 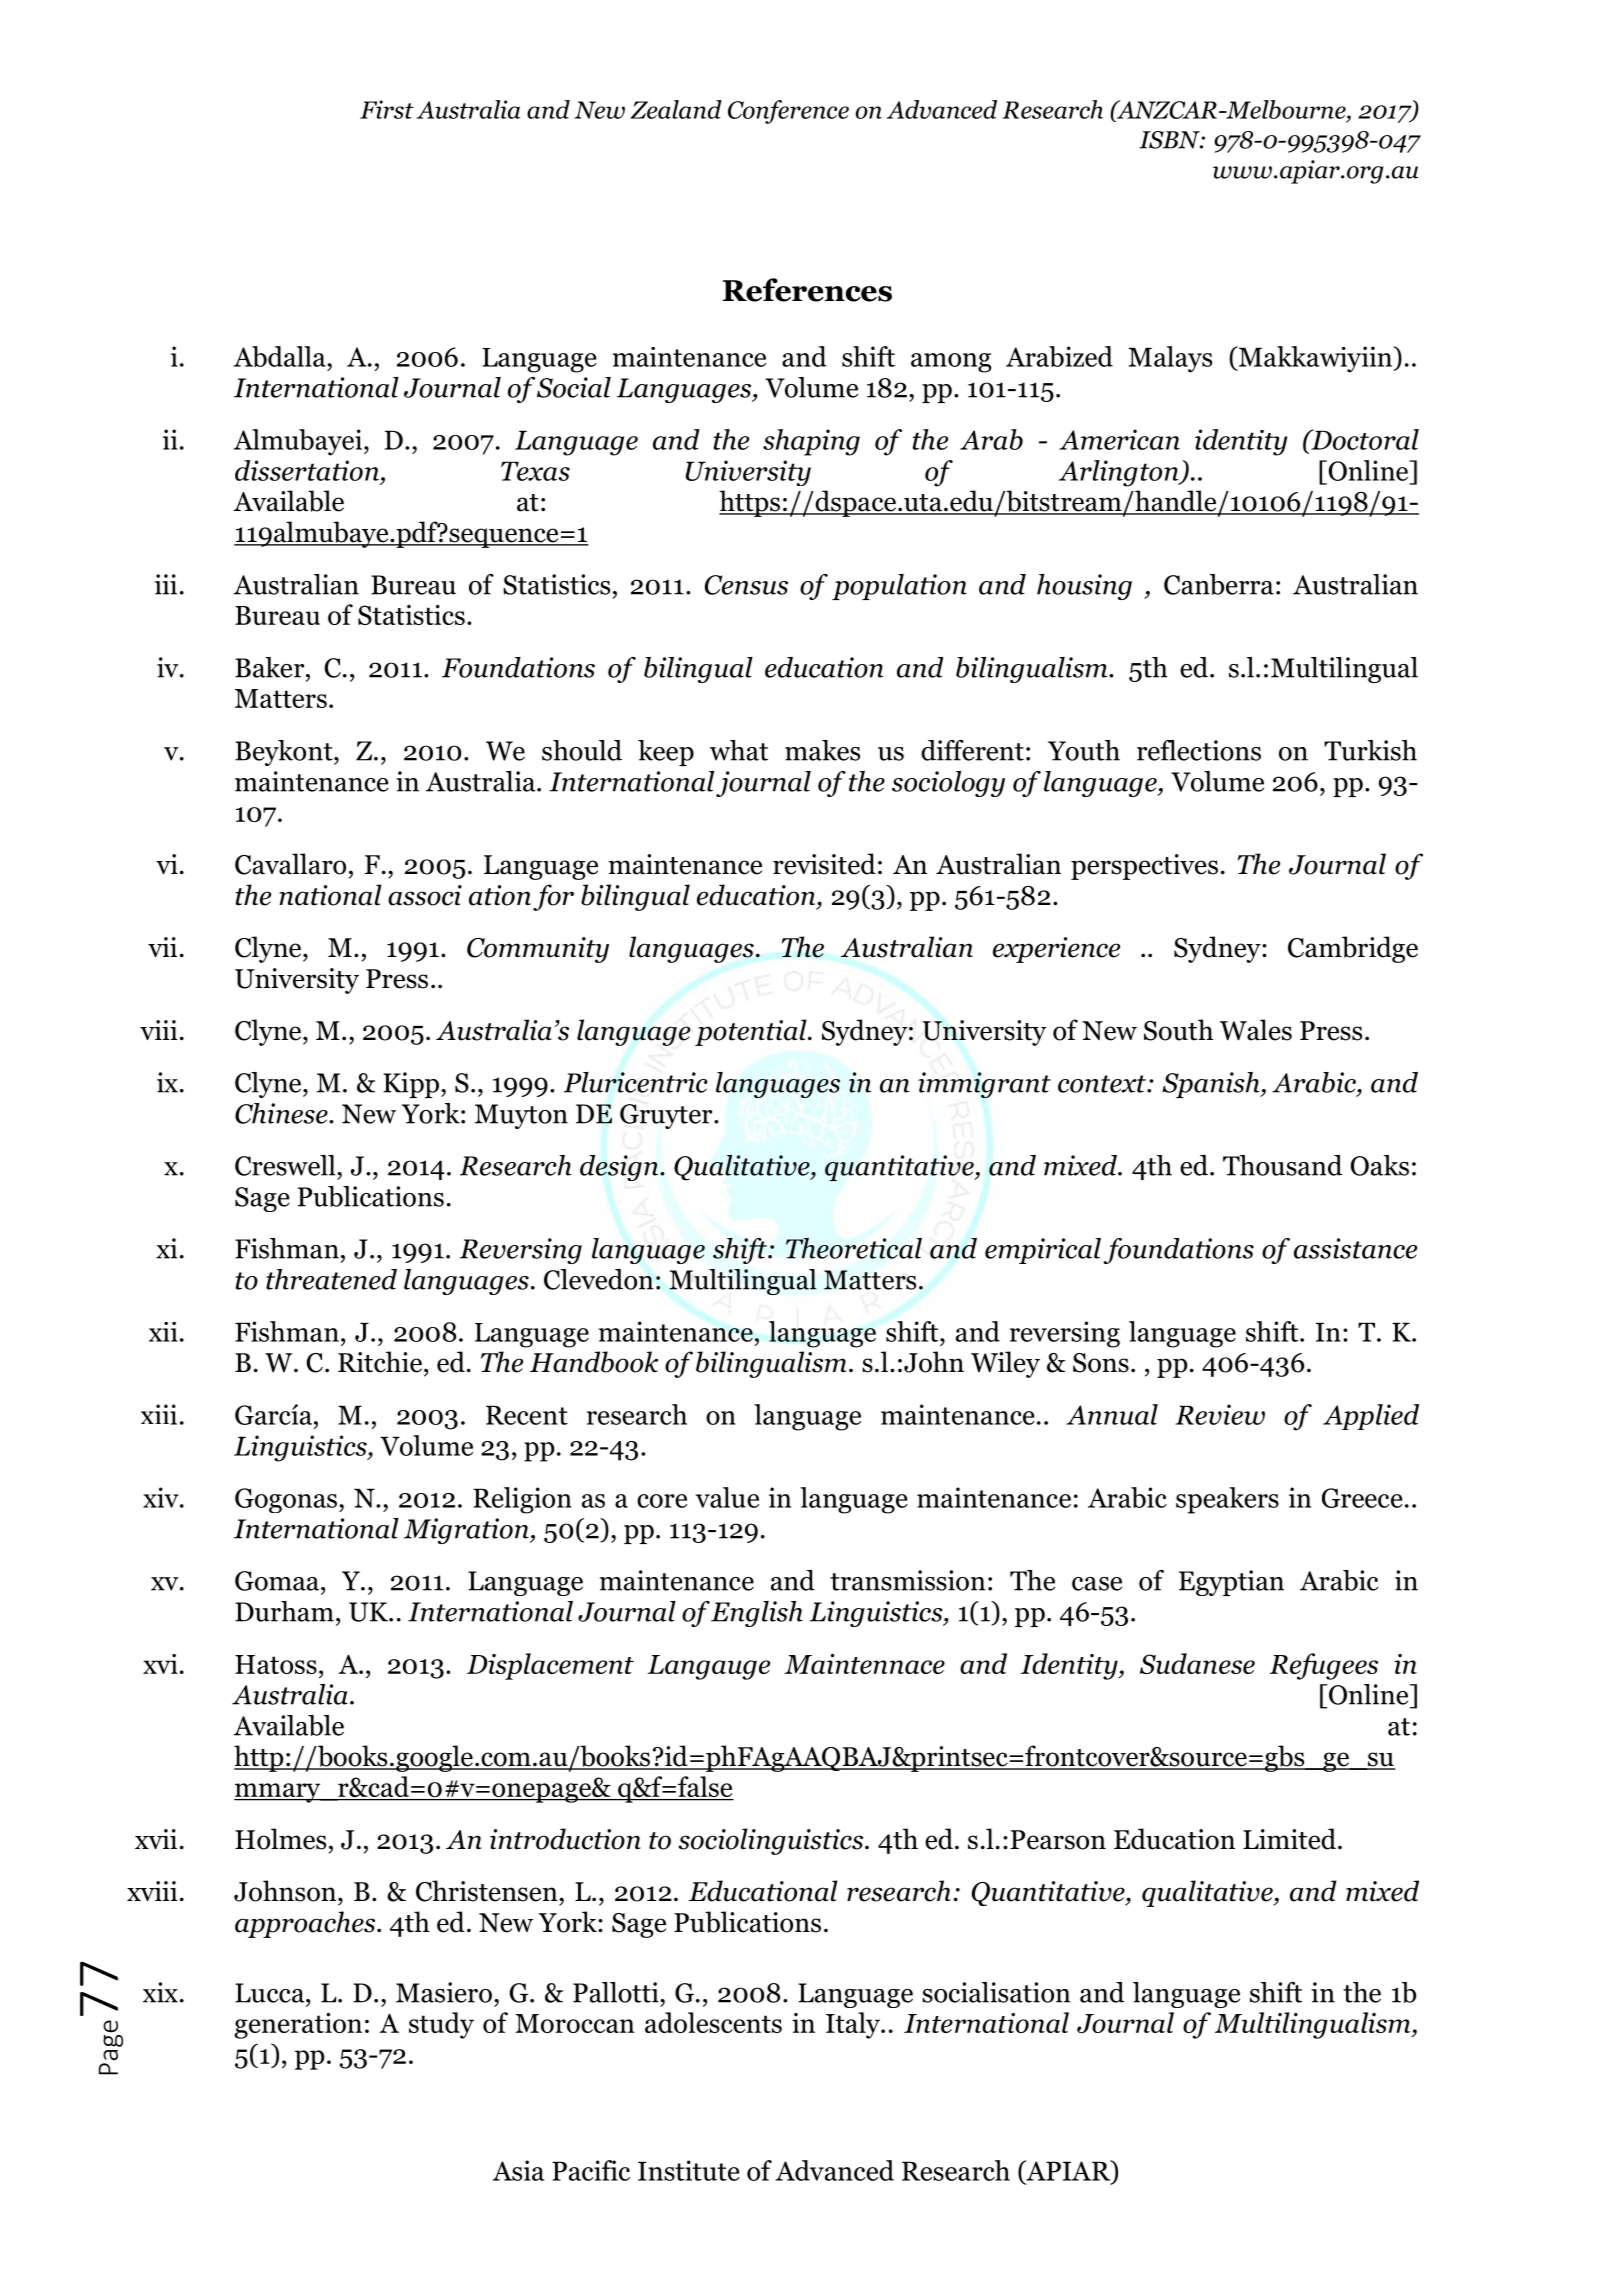 I want to click on English, so click(x=757, y=1614).
